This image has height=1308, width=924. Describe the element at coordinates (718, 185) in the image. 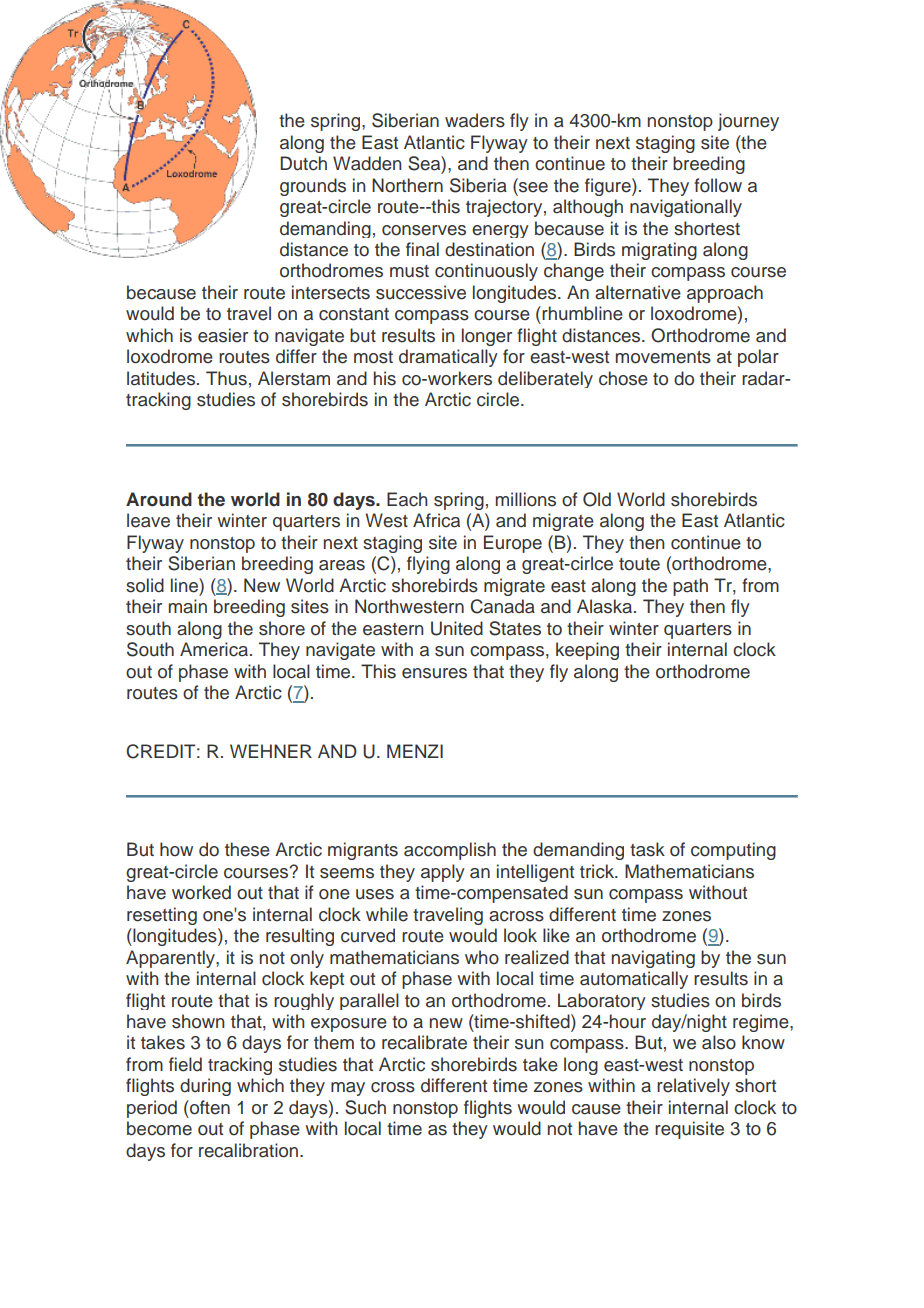

I see `follow` at that location.
